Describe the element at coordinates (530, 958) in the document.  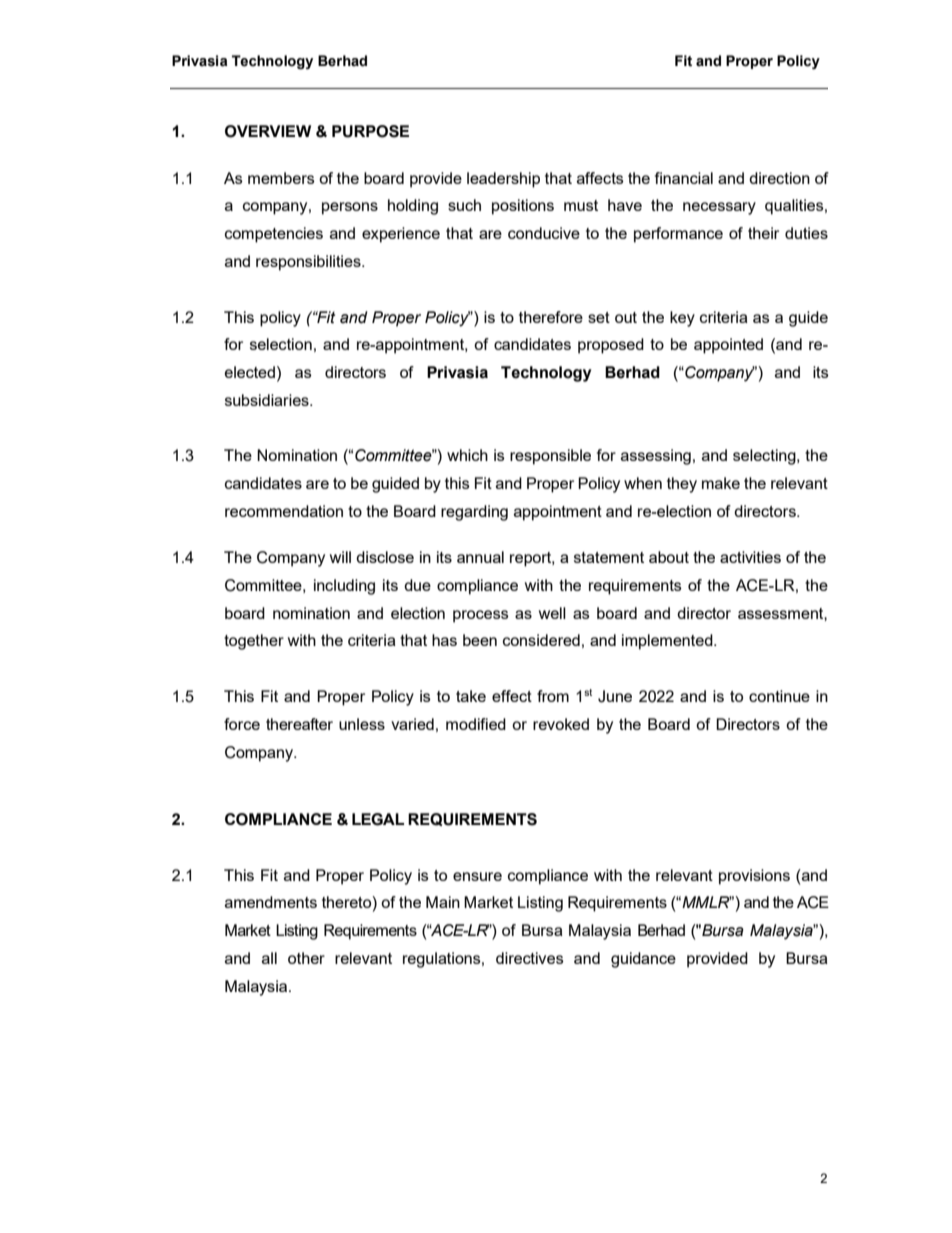
I see `directives` at that location.
